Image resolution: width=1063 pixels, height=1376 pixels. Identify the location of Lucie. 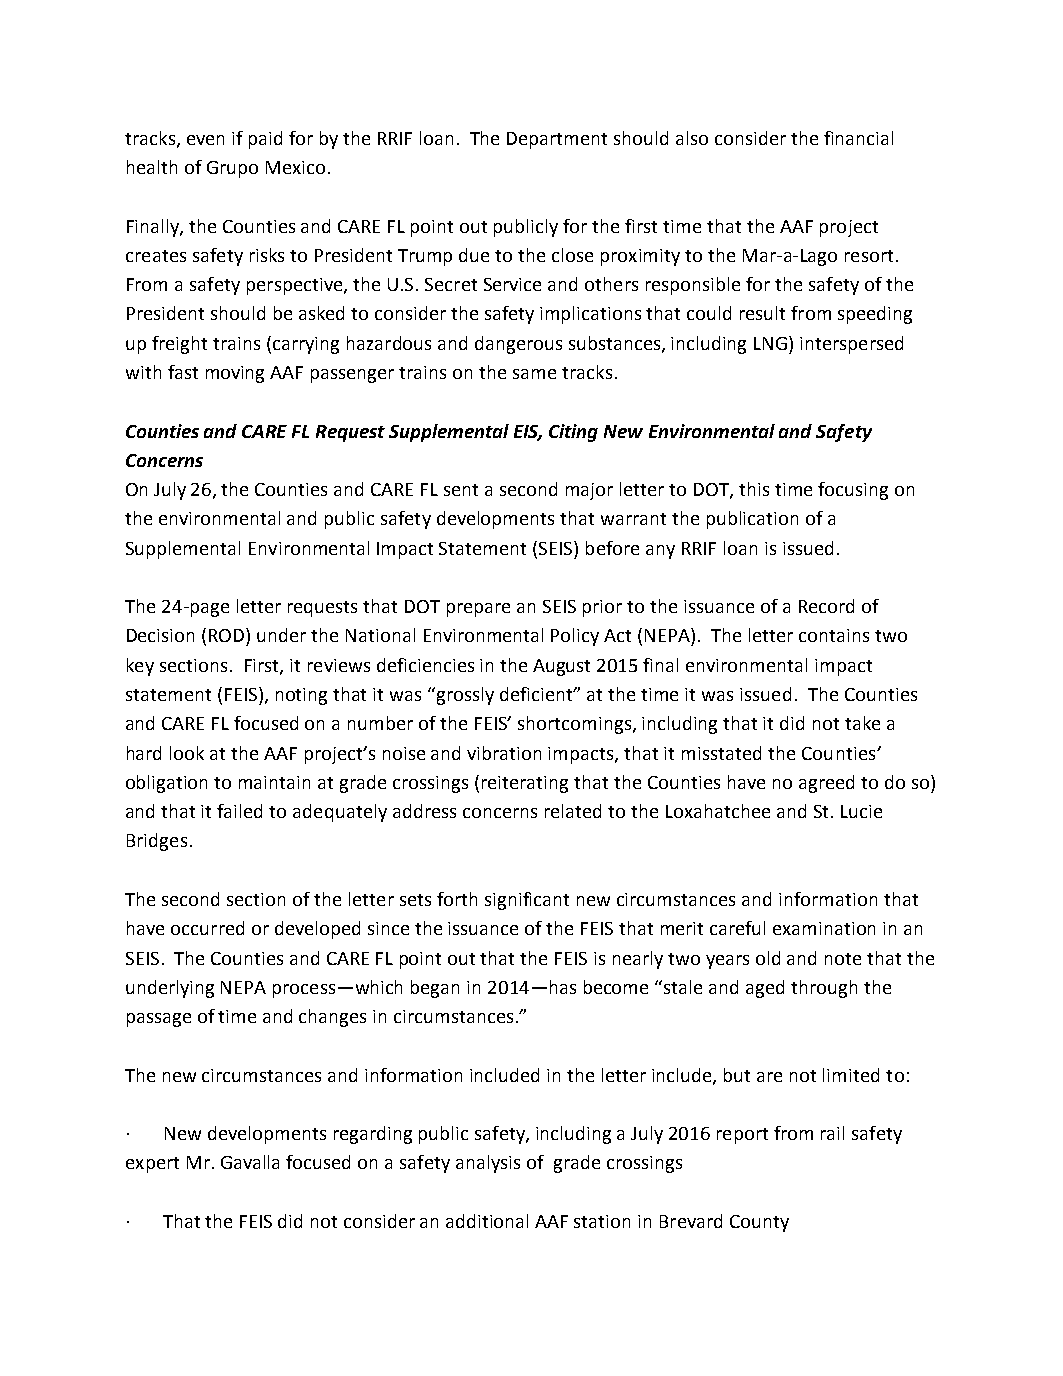
(861, 811).
